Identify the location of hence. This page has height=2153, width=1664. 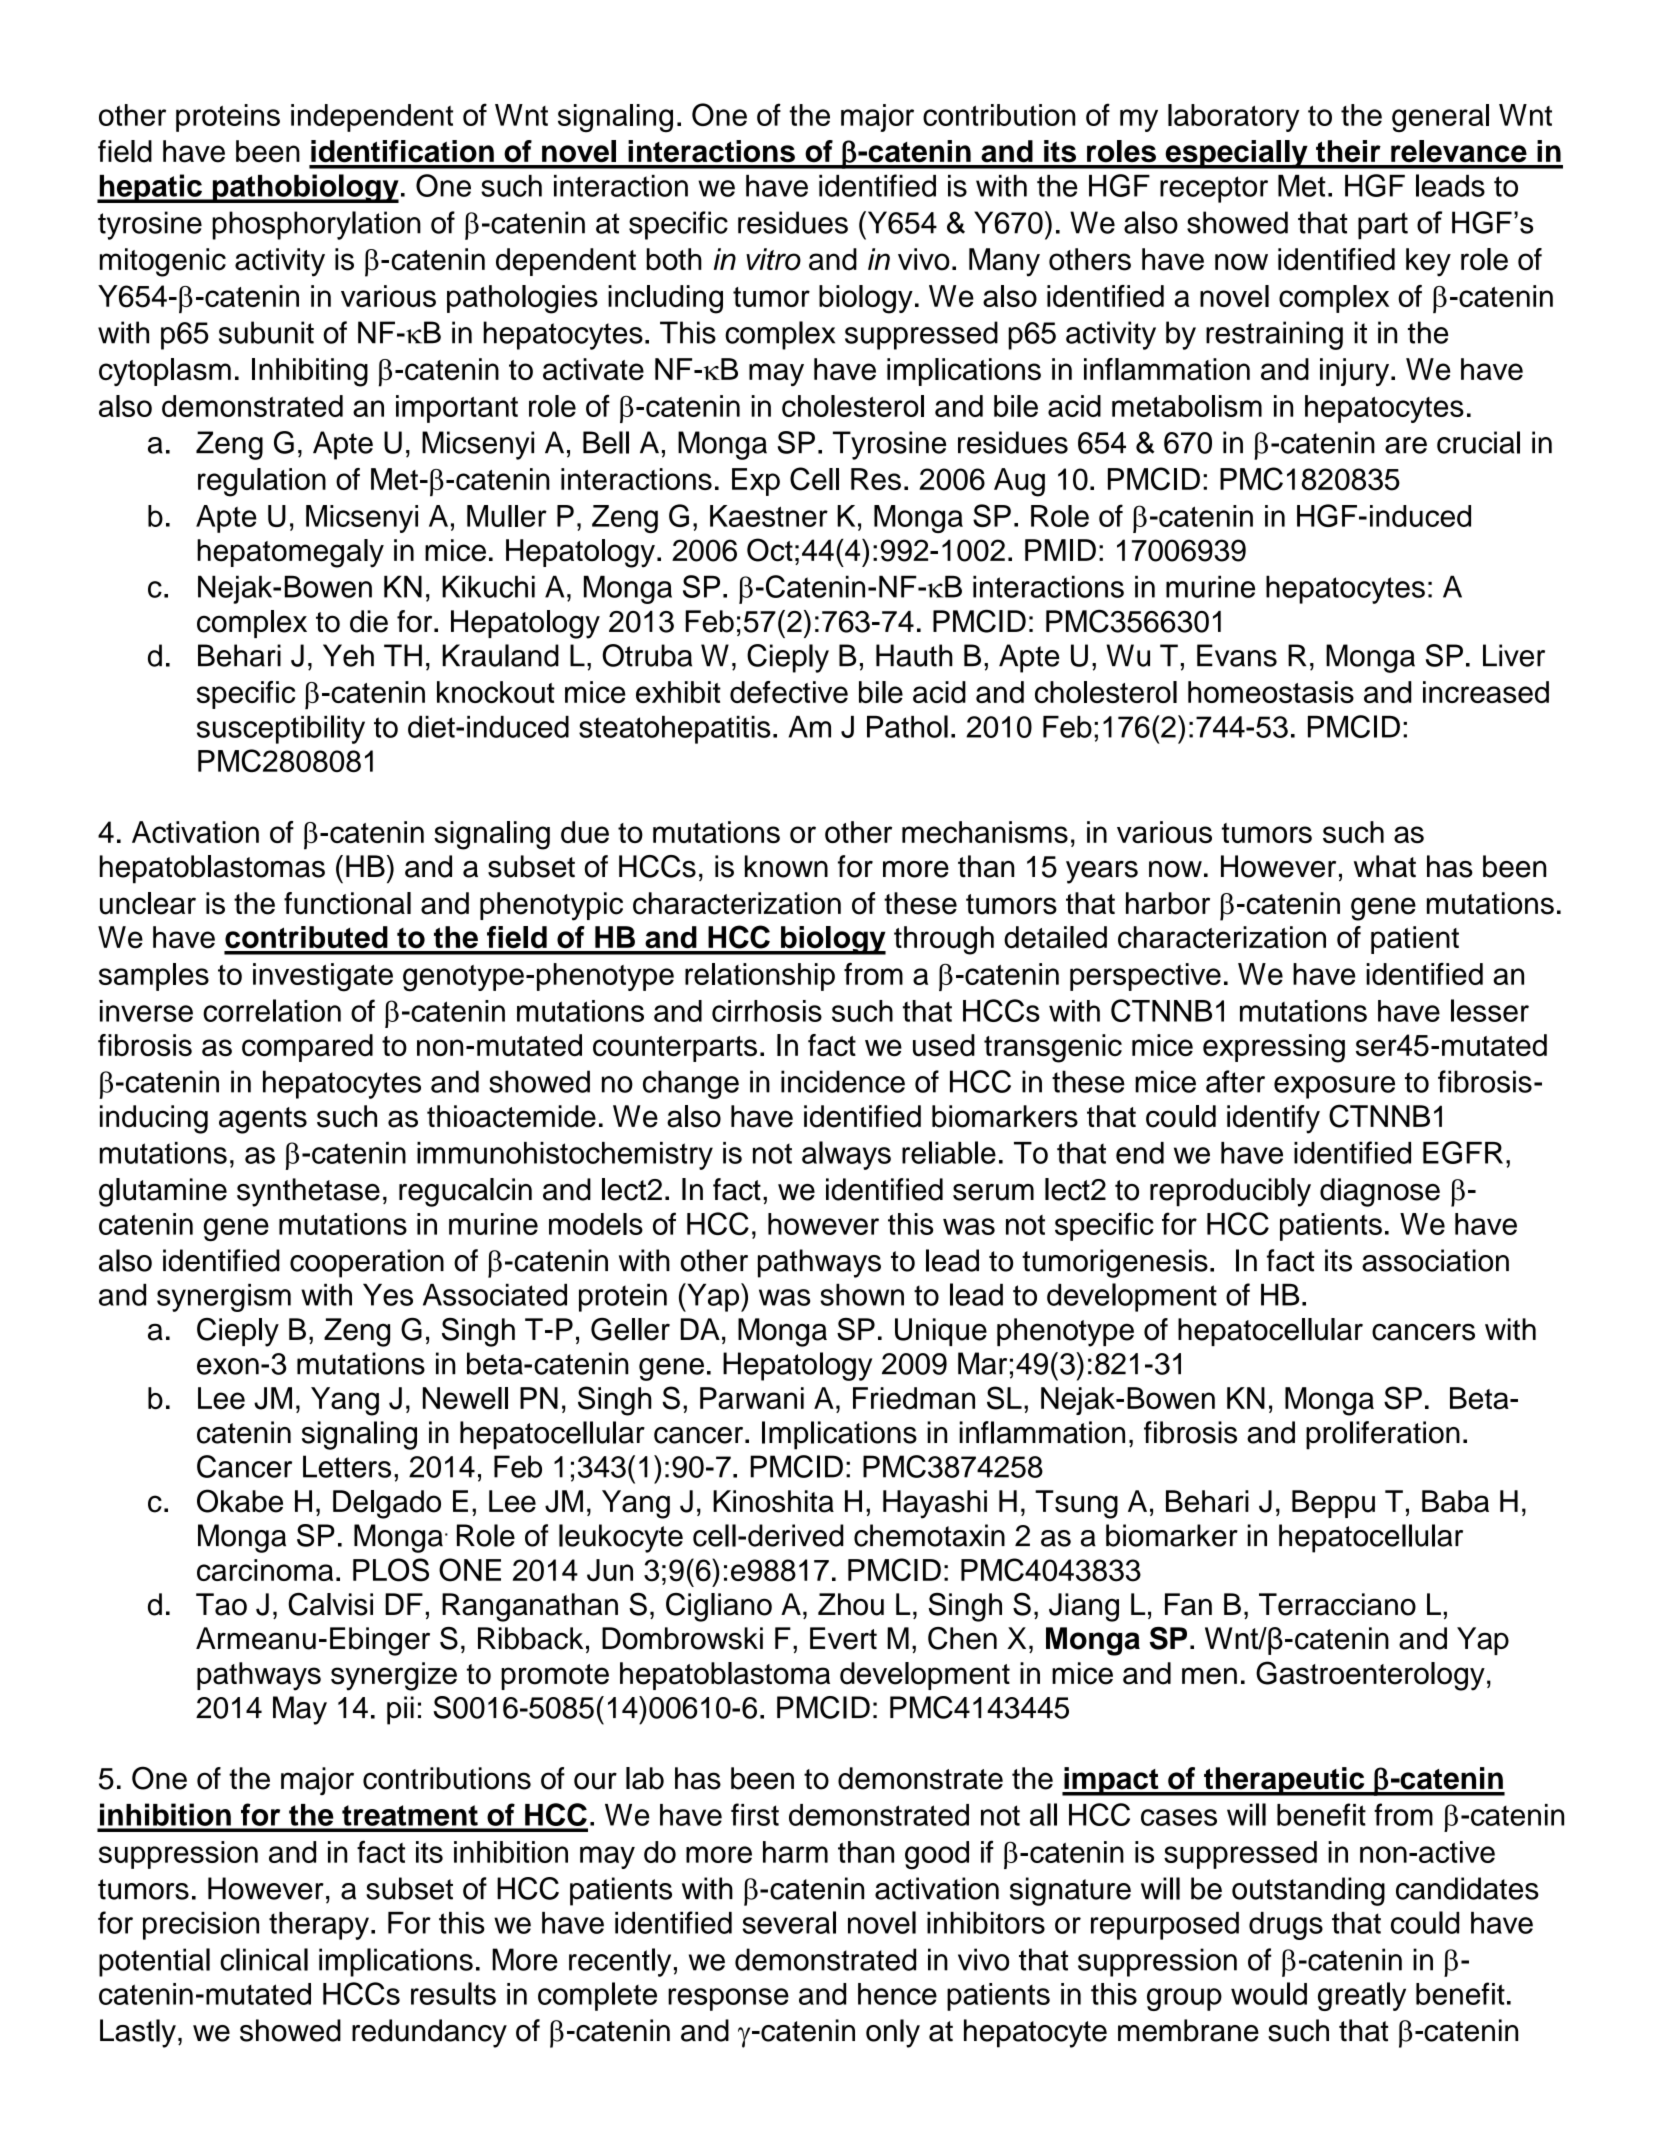
(897, 1994).
